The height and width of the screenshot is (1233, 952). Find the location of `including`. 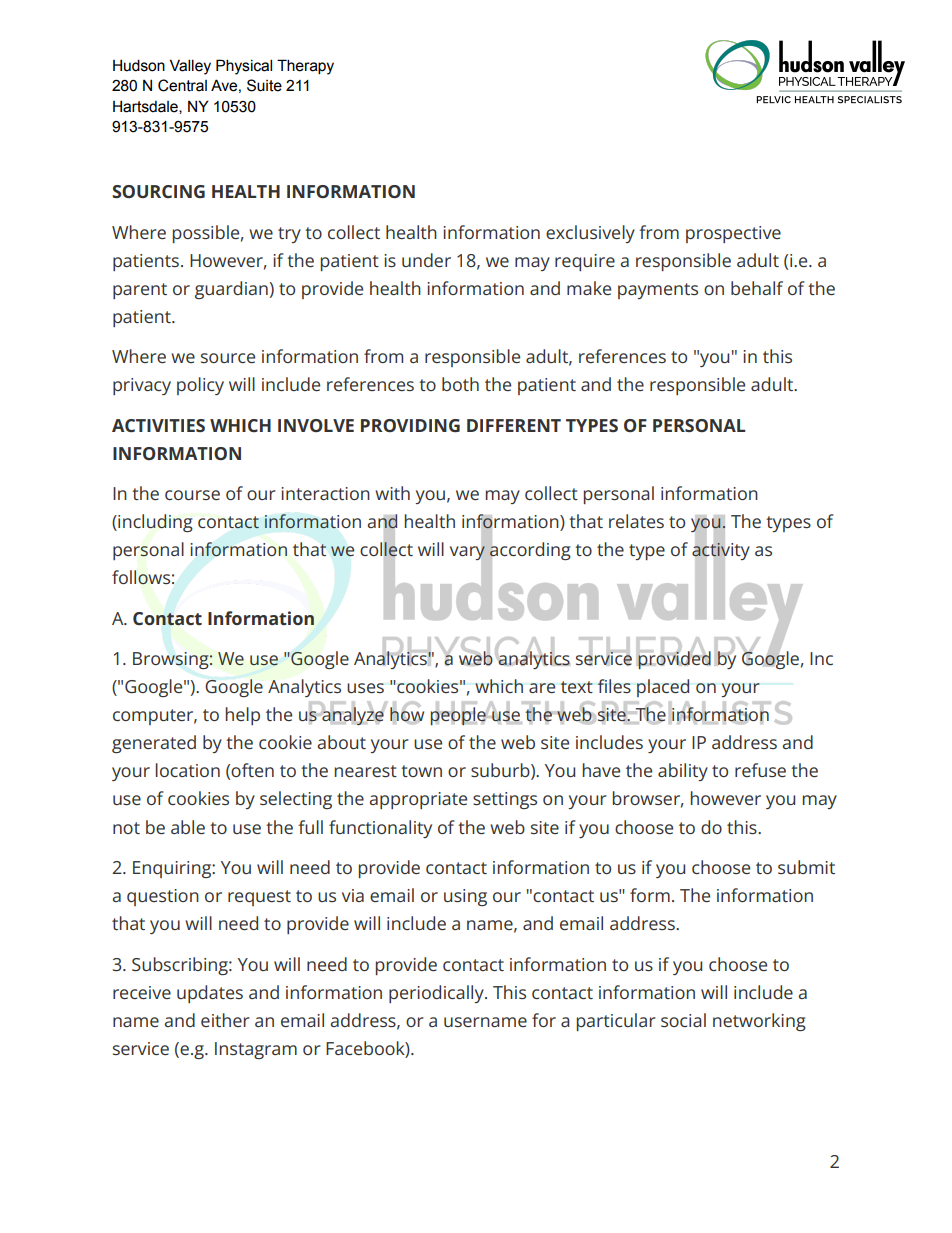

including is located at coordinates (154, 523).
